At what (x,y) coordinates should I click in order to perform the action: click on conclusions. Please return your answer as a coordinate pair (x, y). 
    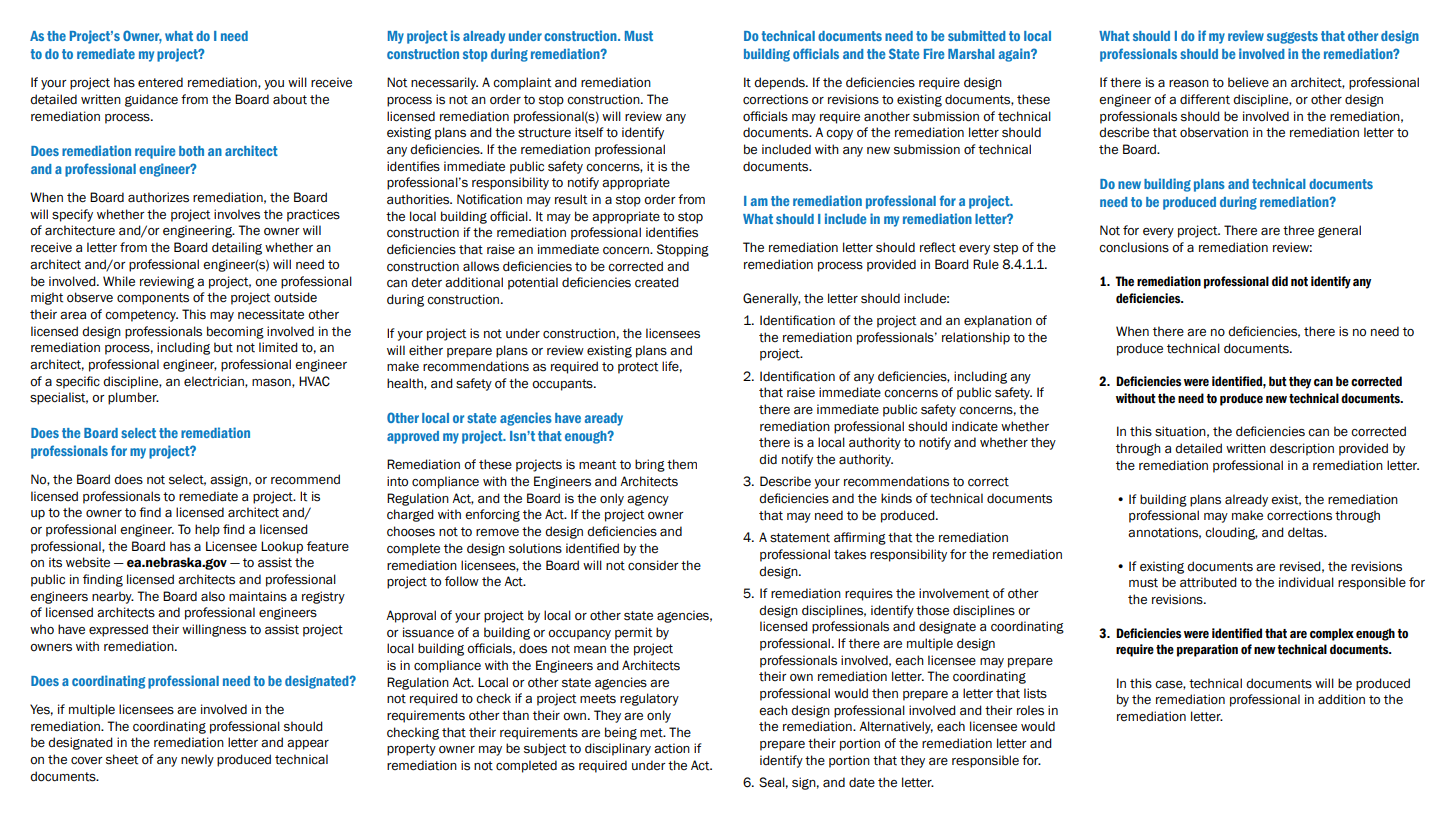
    Looking at the image, I should click on (1134, 247).
